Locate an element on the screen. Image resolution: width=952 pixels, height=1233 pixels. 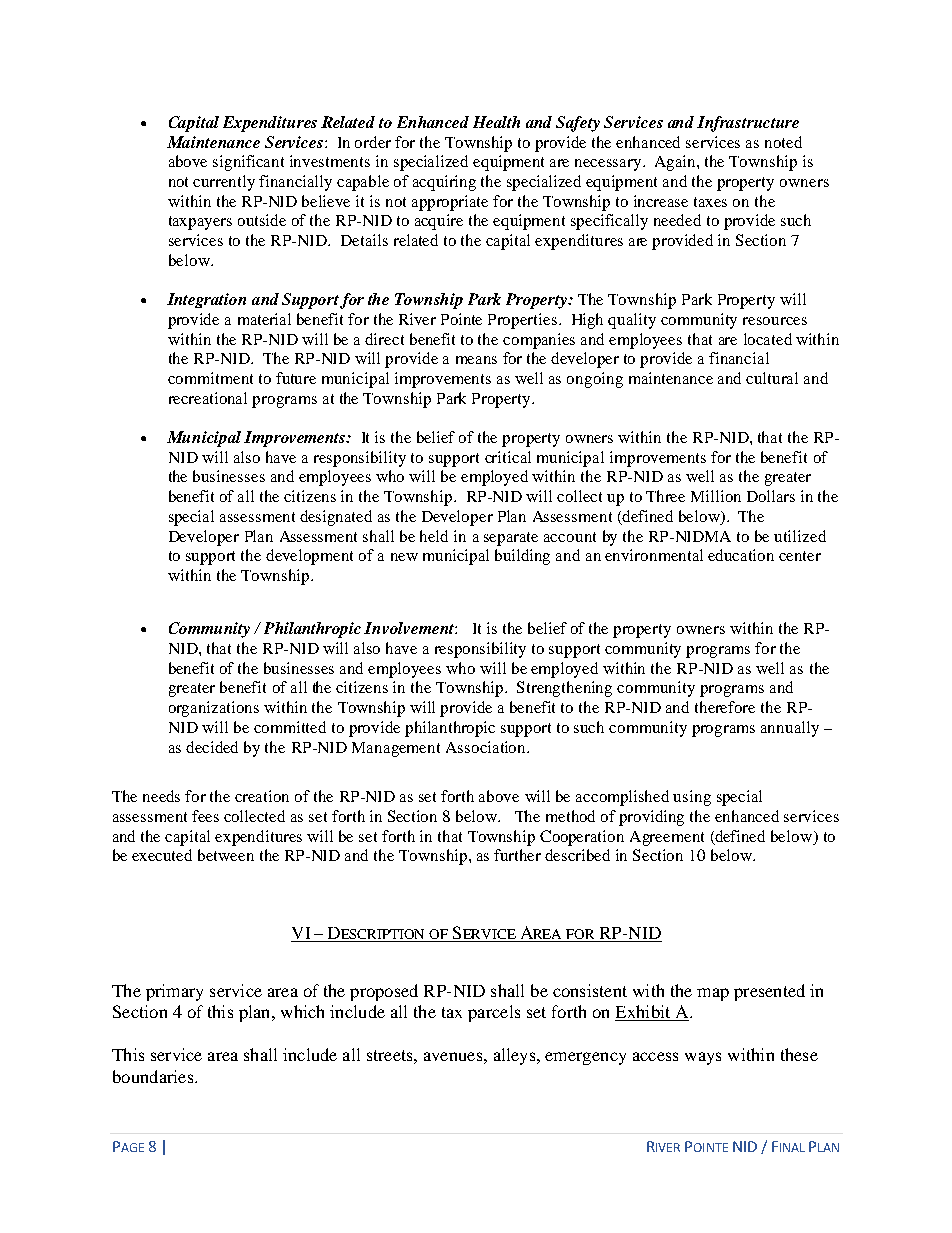
significant is located at coordinates (248, 163).
